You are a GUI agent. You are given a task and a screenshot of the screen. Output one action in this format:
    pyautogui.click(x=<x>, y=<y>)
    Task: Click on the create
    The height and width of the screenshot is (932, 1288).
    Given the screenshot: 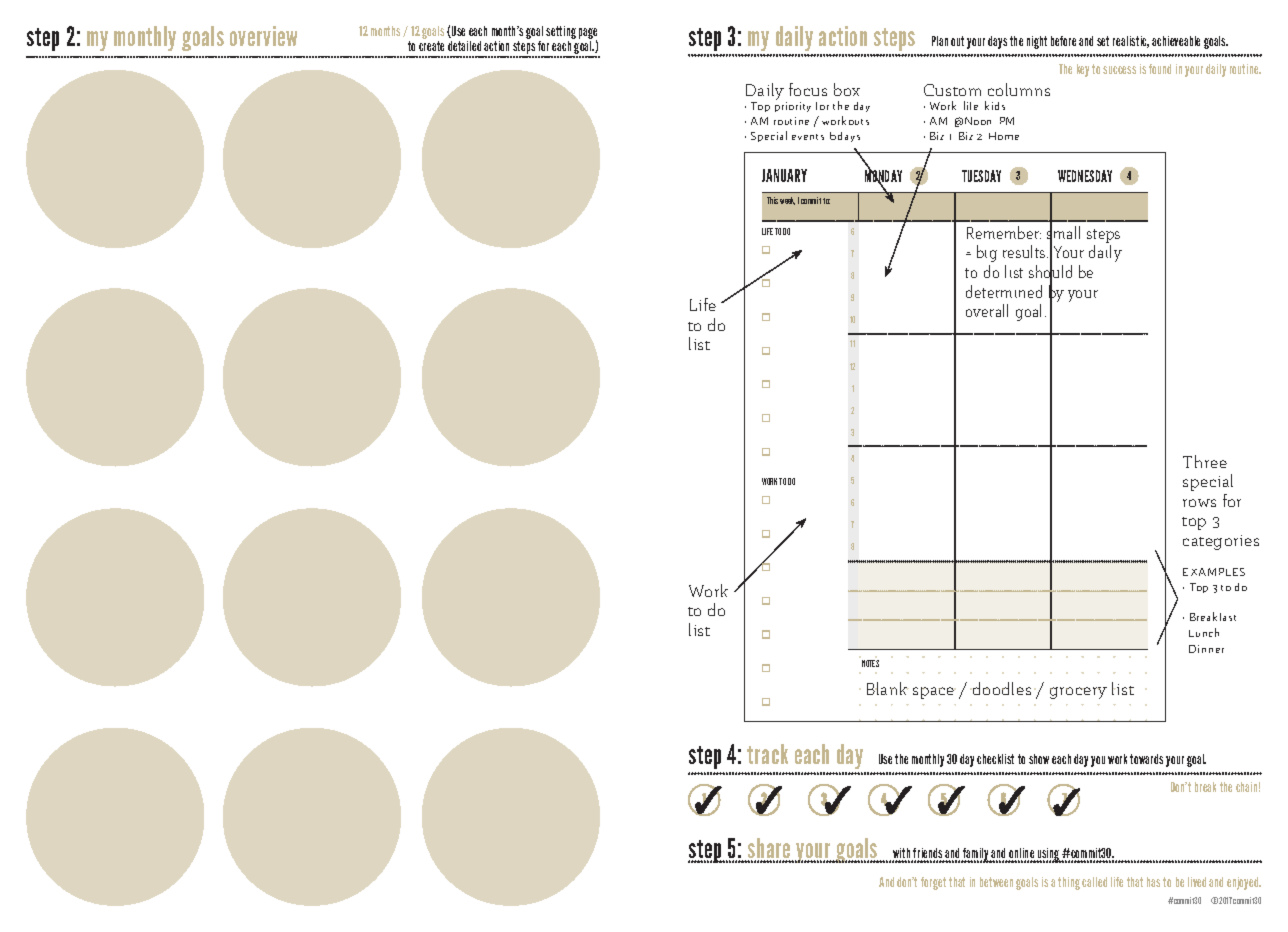 What is the action you would take?
    pyautogui.click(x=431, y=46)
